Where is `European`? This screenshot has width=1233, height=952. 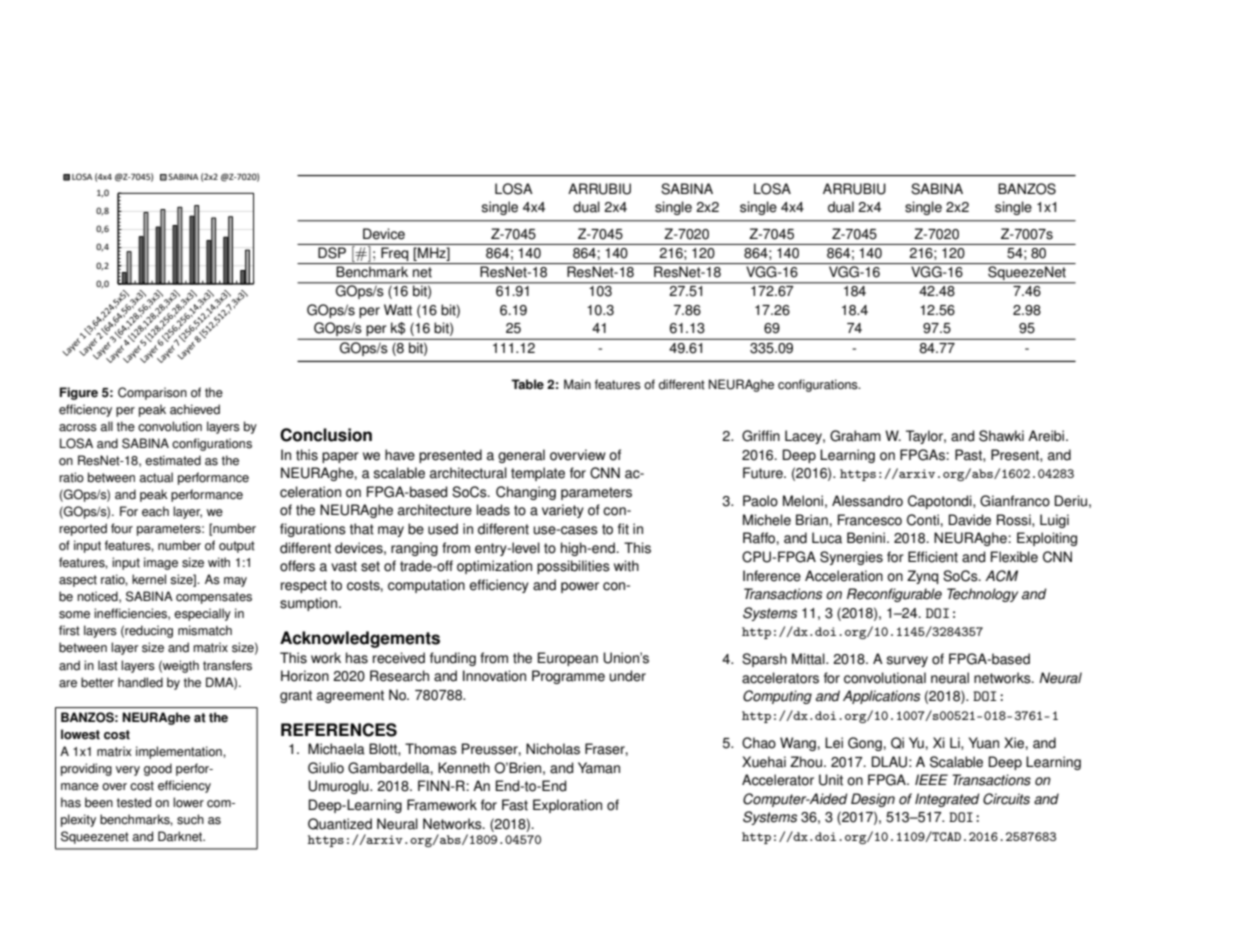 European is located at coordinates (568, 659).
